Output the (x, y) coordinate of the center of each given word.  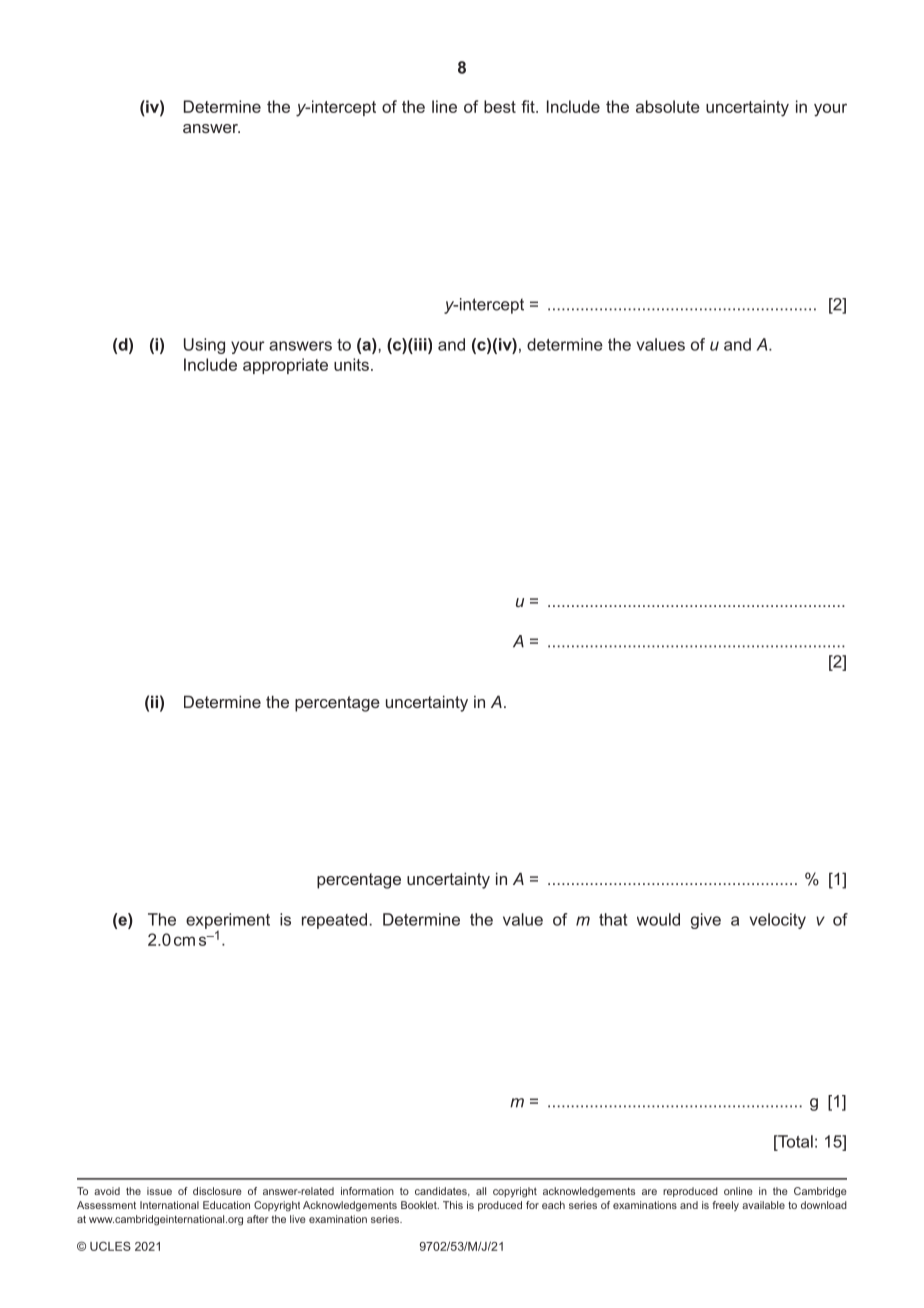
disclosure (217, 1191)
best (500, 106)
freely (725, 1206)
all (481, 1191)
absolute (668, 106)
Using (204, 346)
